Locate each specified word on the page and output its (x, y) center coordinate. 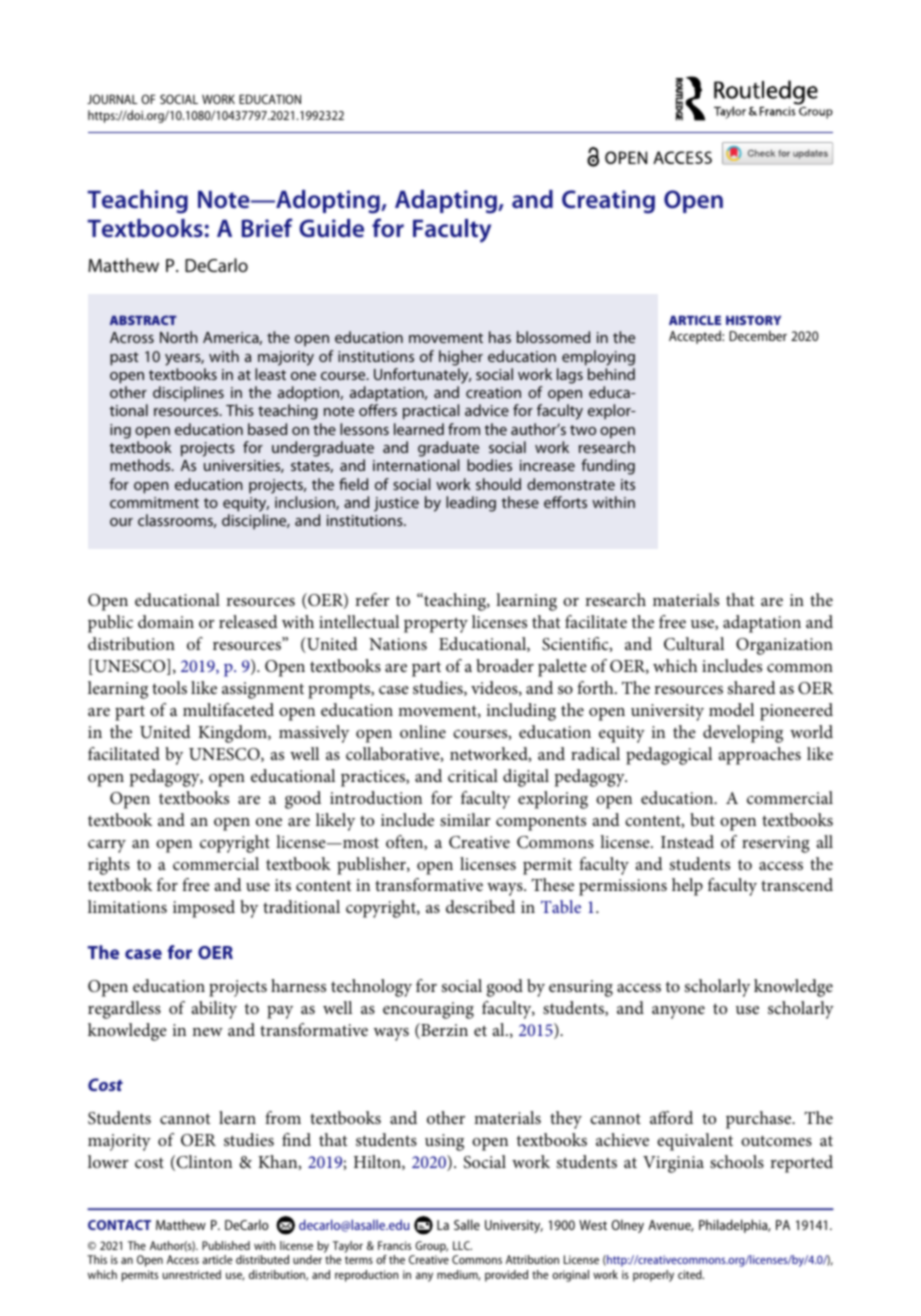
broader (505, 665)
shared (752, 687)
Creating (608, 202)
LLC (462, 1245)
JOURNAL (112, 99)
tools (169, 687)
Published (226, 1245)
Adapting (447, 202)
